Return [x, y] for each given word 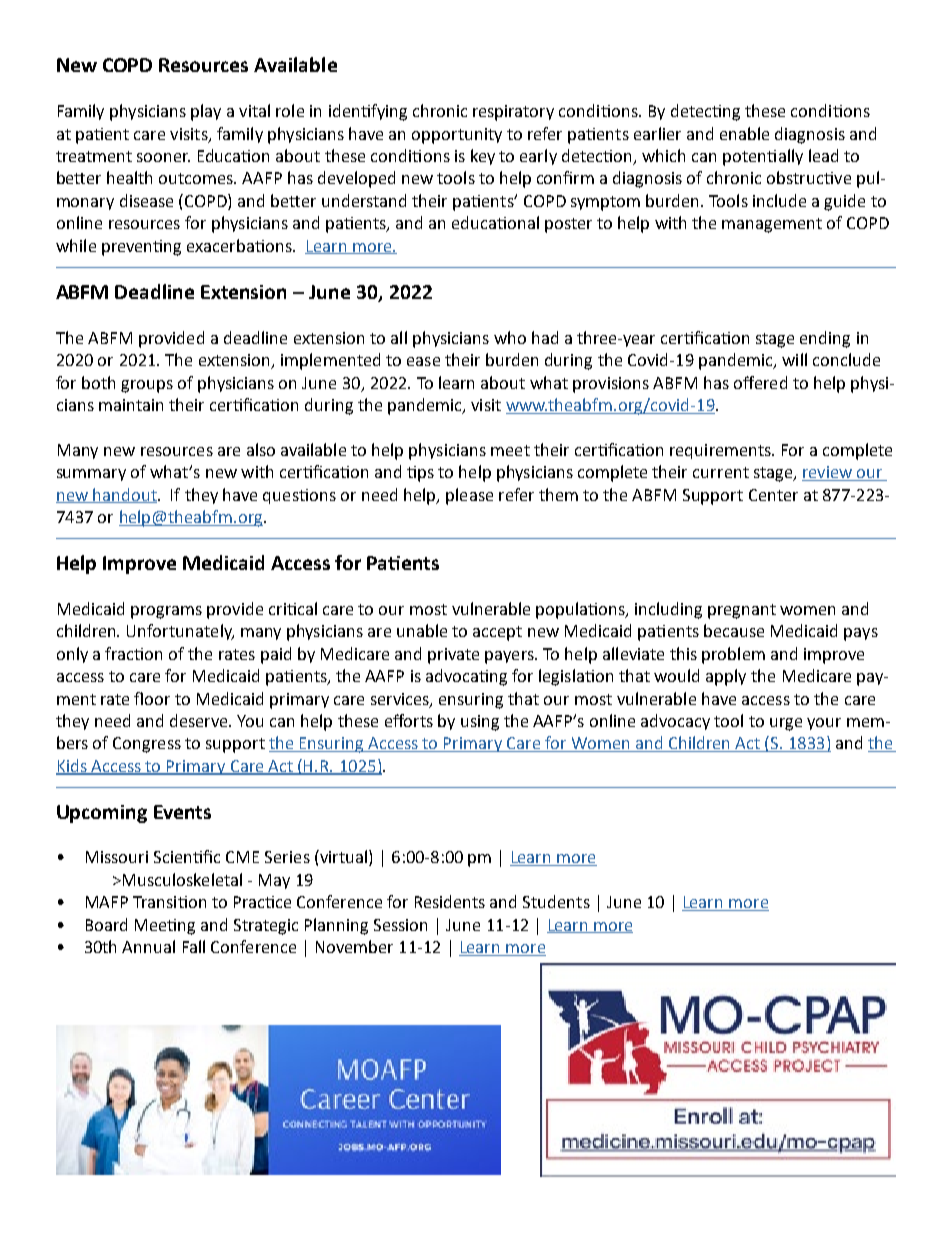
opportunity [457, 136]
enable [744, 133]
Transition [169, 902]
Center [773, 495]
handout [125, 495]
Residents [450, 901]
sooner [163, 157]
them [558, 494]
